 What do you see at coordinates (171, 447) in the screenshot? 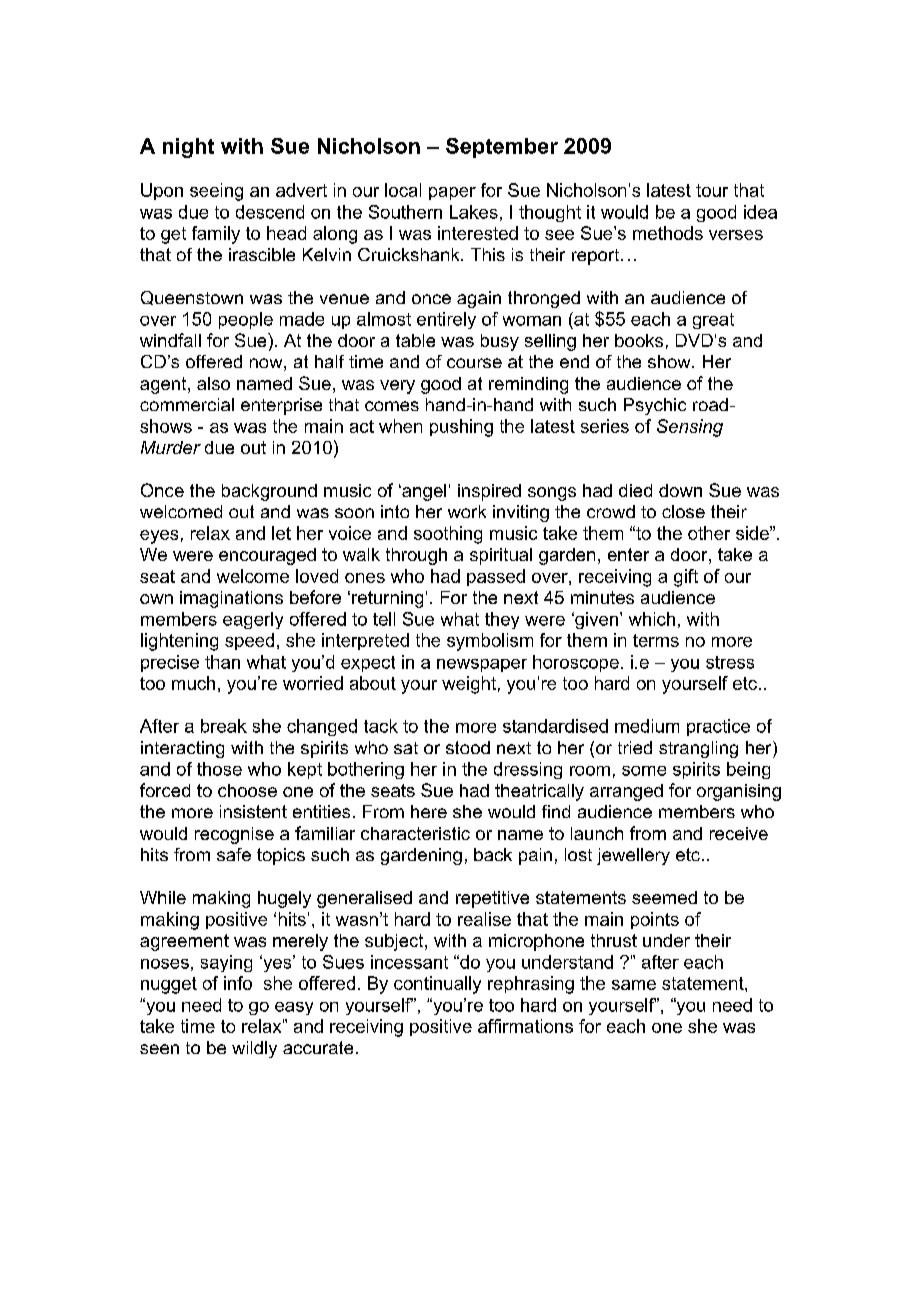
I see `Murder` at bounding box center [171, 447].
